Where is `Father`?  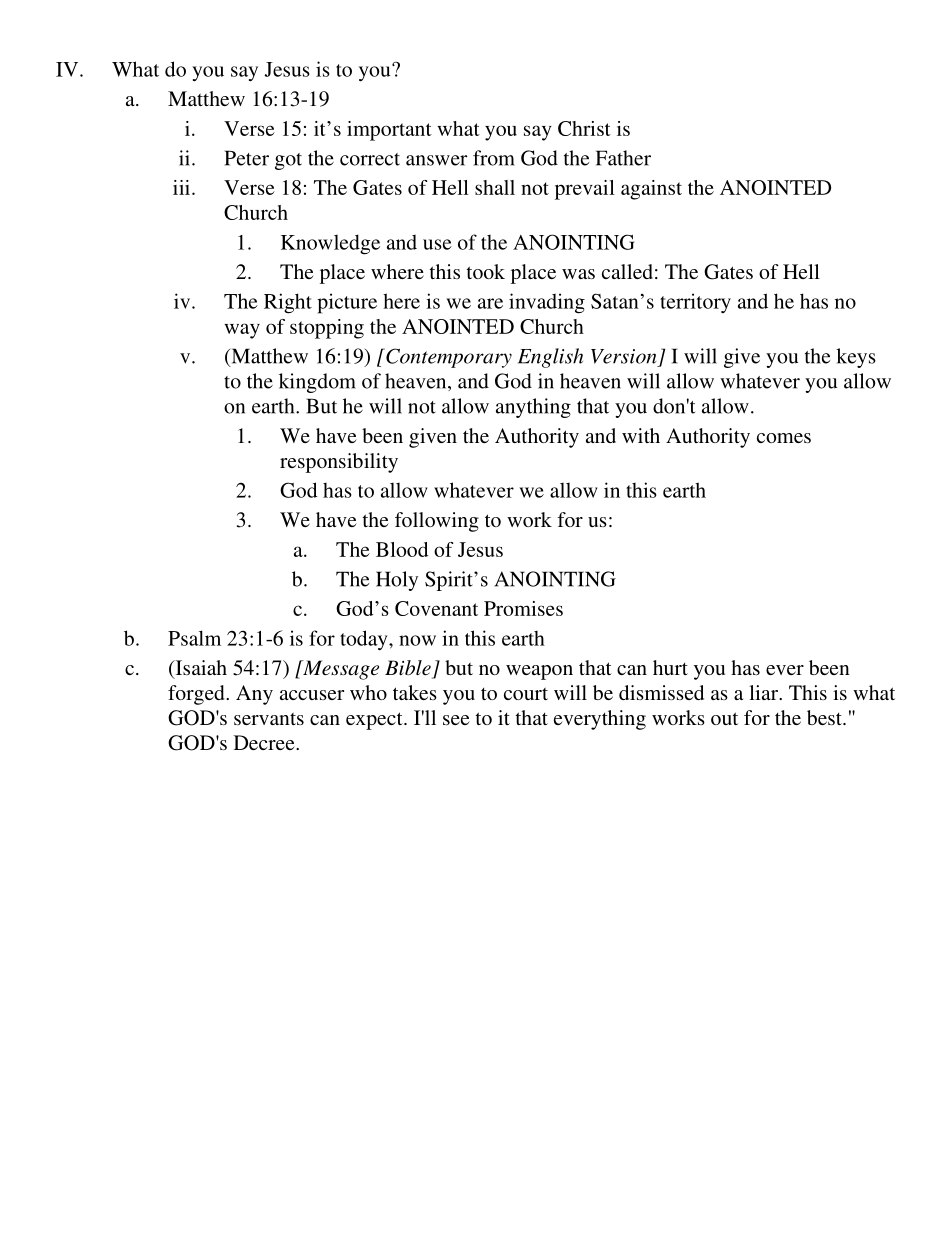 Father is located at coordinates (623, 158).
